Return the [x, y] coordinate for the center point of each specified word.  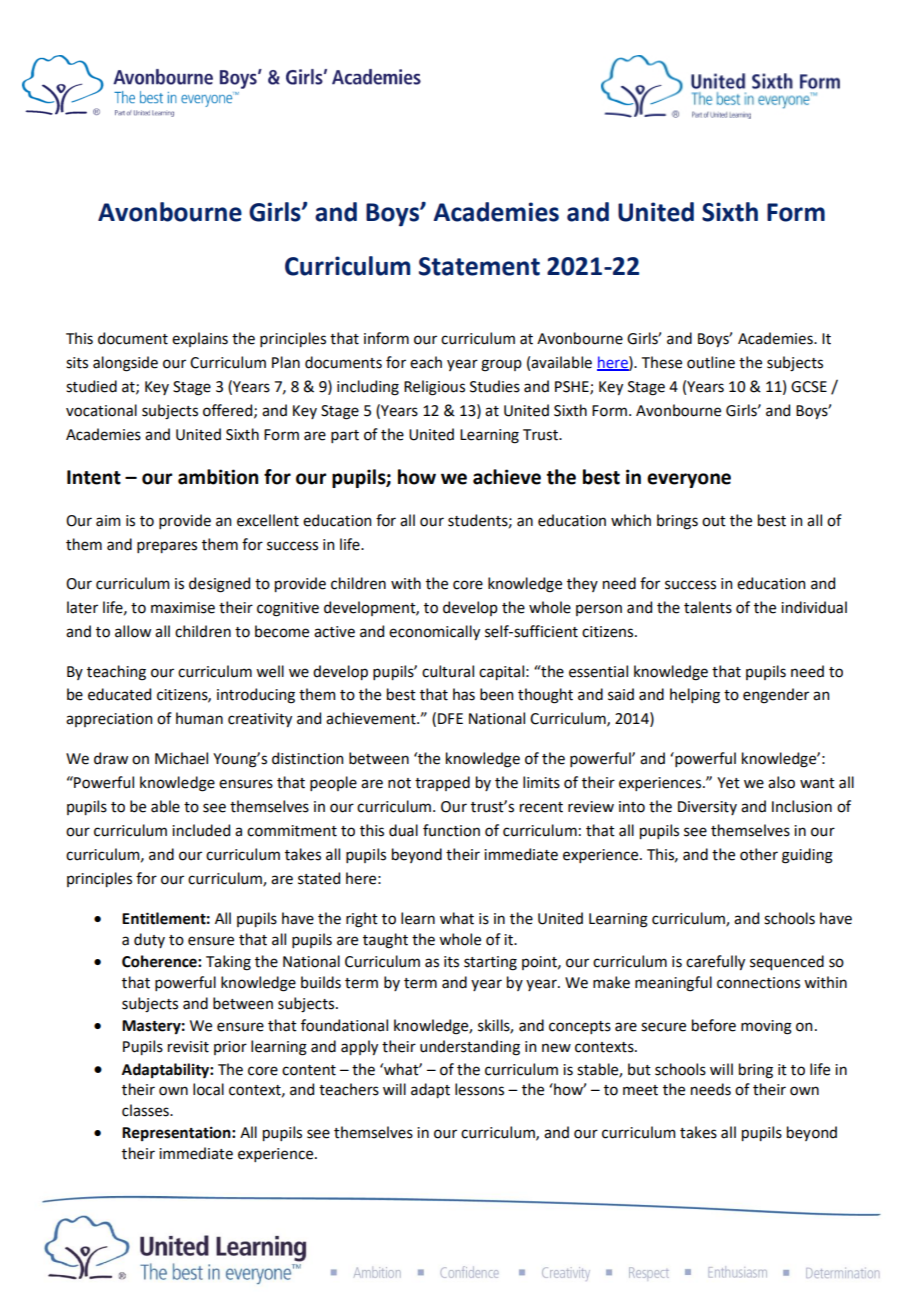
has [464, 694]
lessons [479, 1089]
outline [711, 362]
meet [640, 1090]
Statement [479, 266]
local [208, 1089]
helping [695, 696]
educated [119, 694]
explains [200, 339]
